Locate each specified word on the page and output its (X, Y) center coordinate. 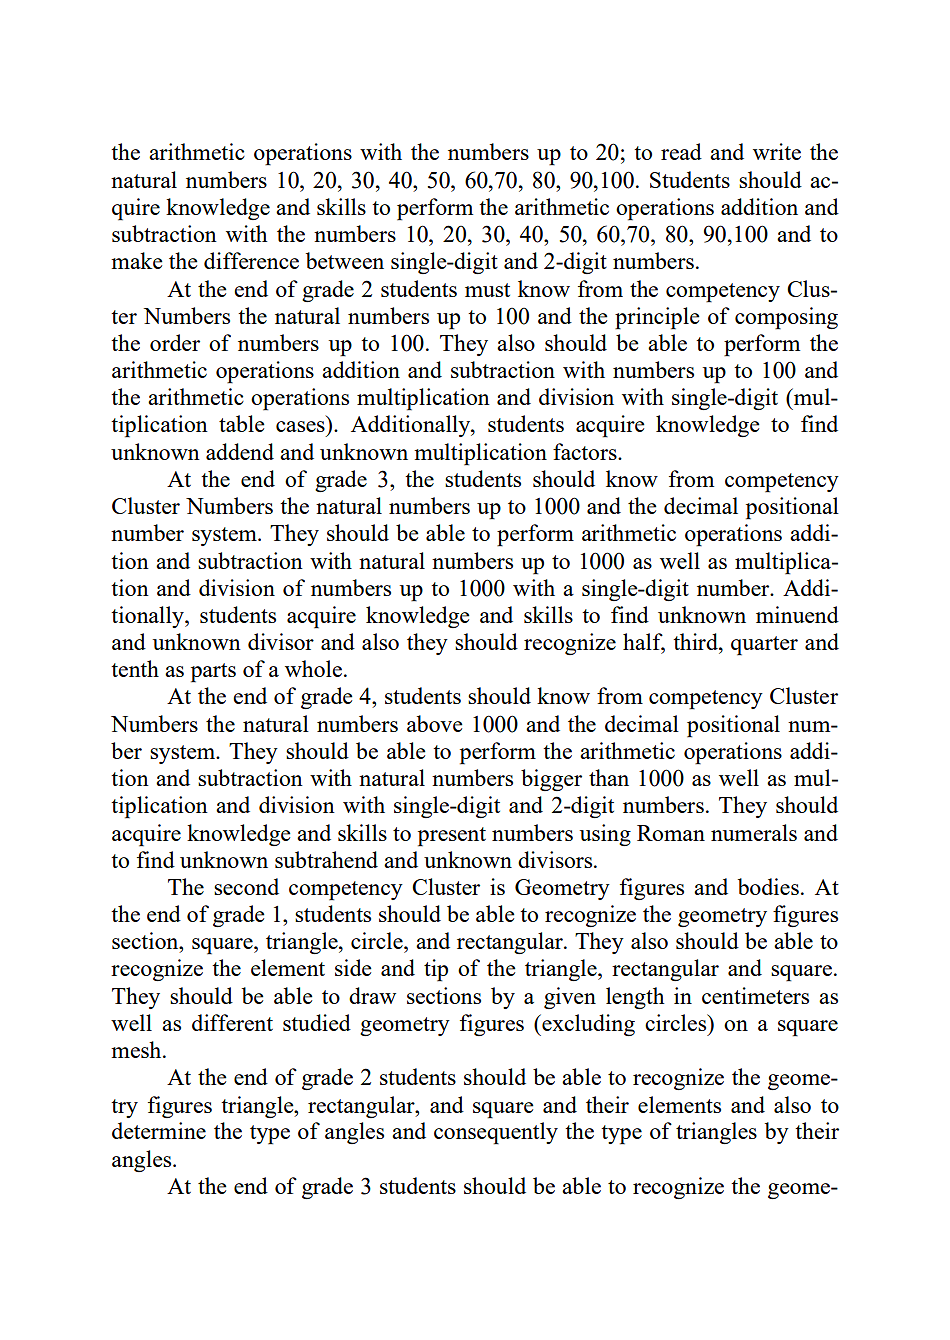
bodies (768, 886)
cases (300, 426)
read (681, 151)
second (246, 886)
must (487, 290)
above (435, 723)
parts (213, 673)
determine (159, 1130)
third (696, 641)
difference (251, 260)
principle (657, 318)
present (452, 837)
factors (586, 451)
